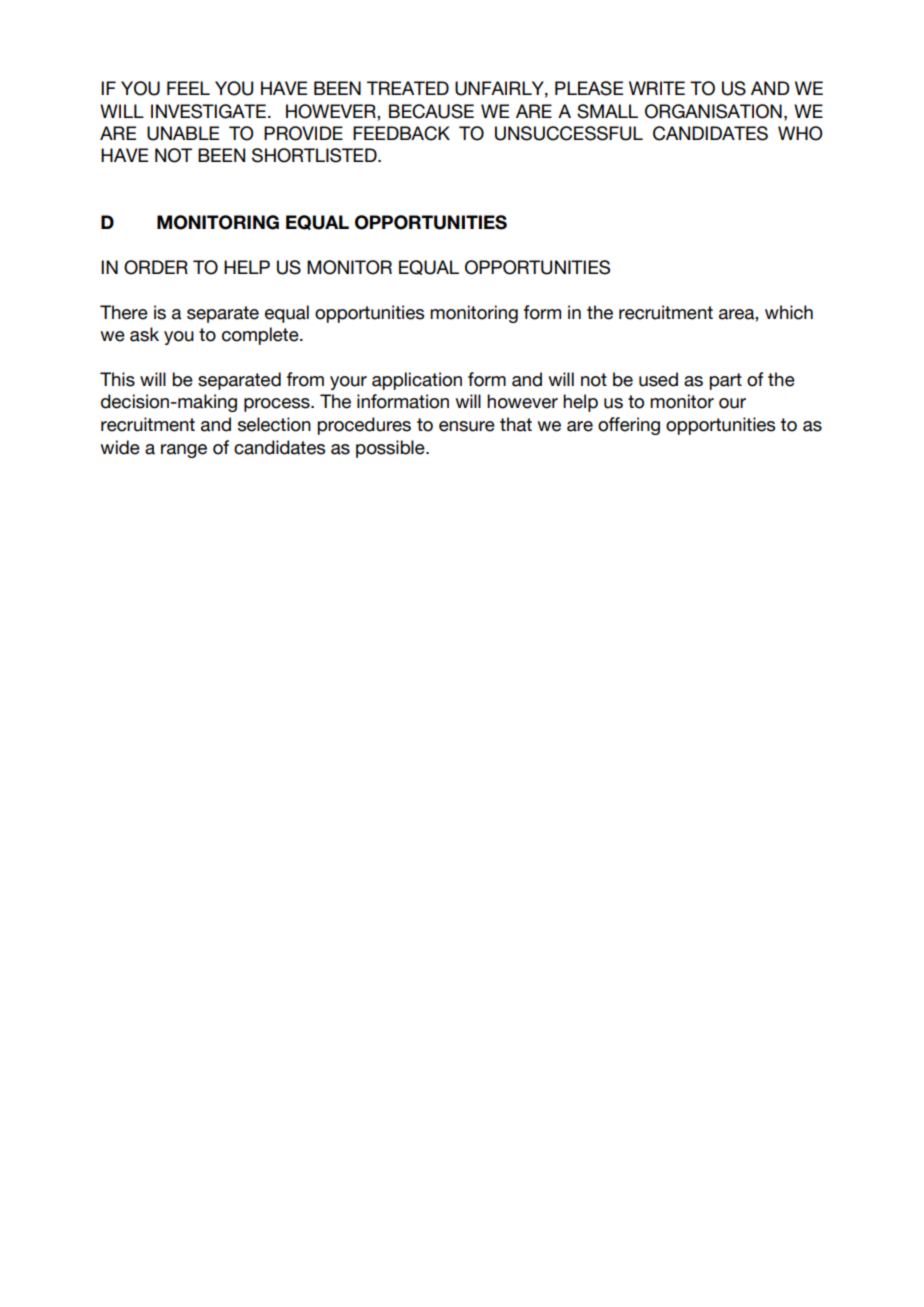 The image size is (924, 1307). I want to click on ORGANISATION, so click(713, 111).
